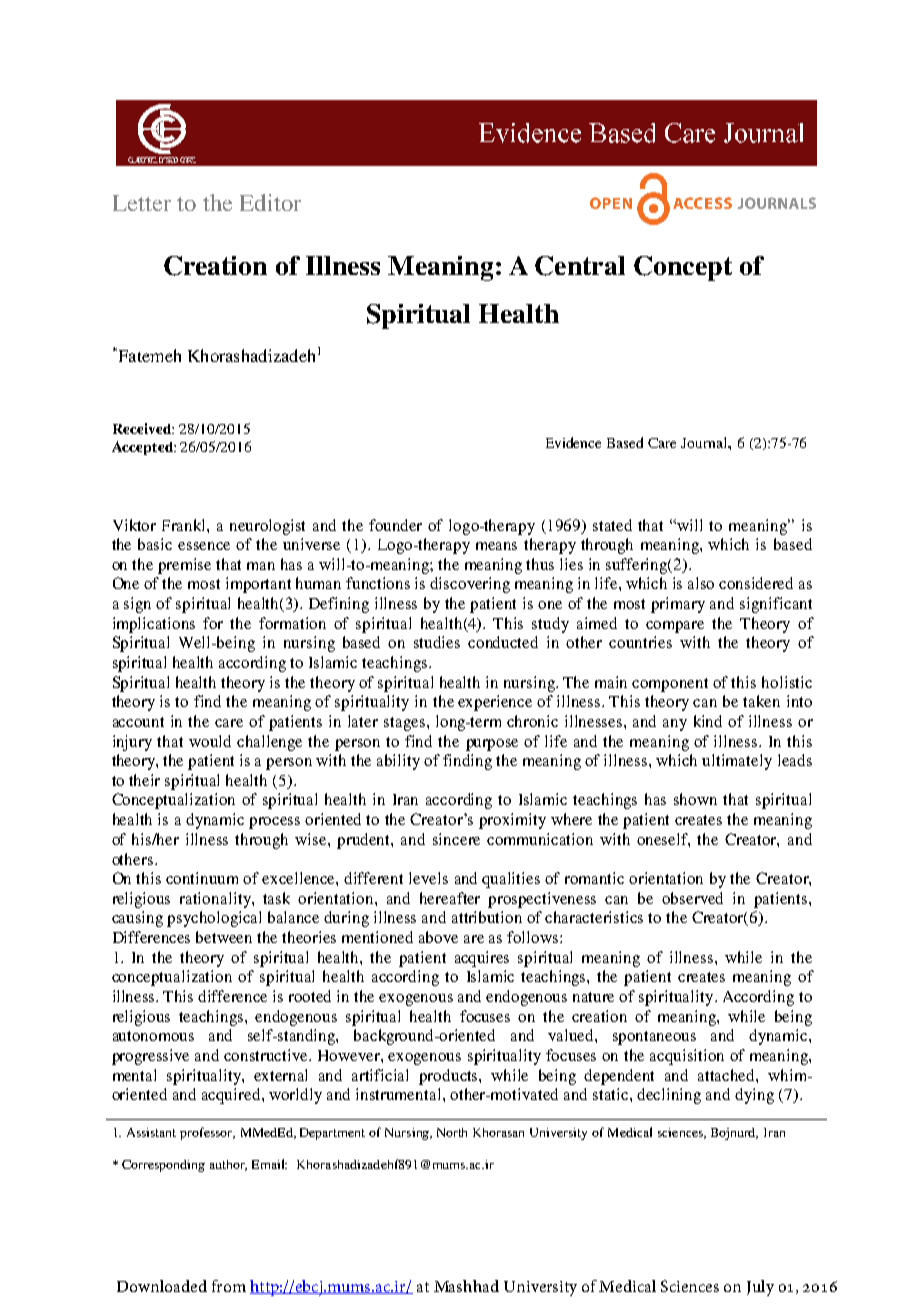  I want to click on stated, so click(612, 525).
